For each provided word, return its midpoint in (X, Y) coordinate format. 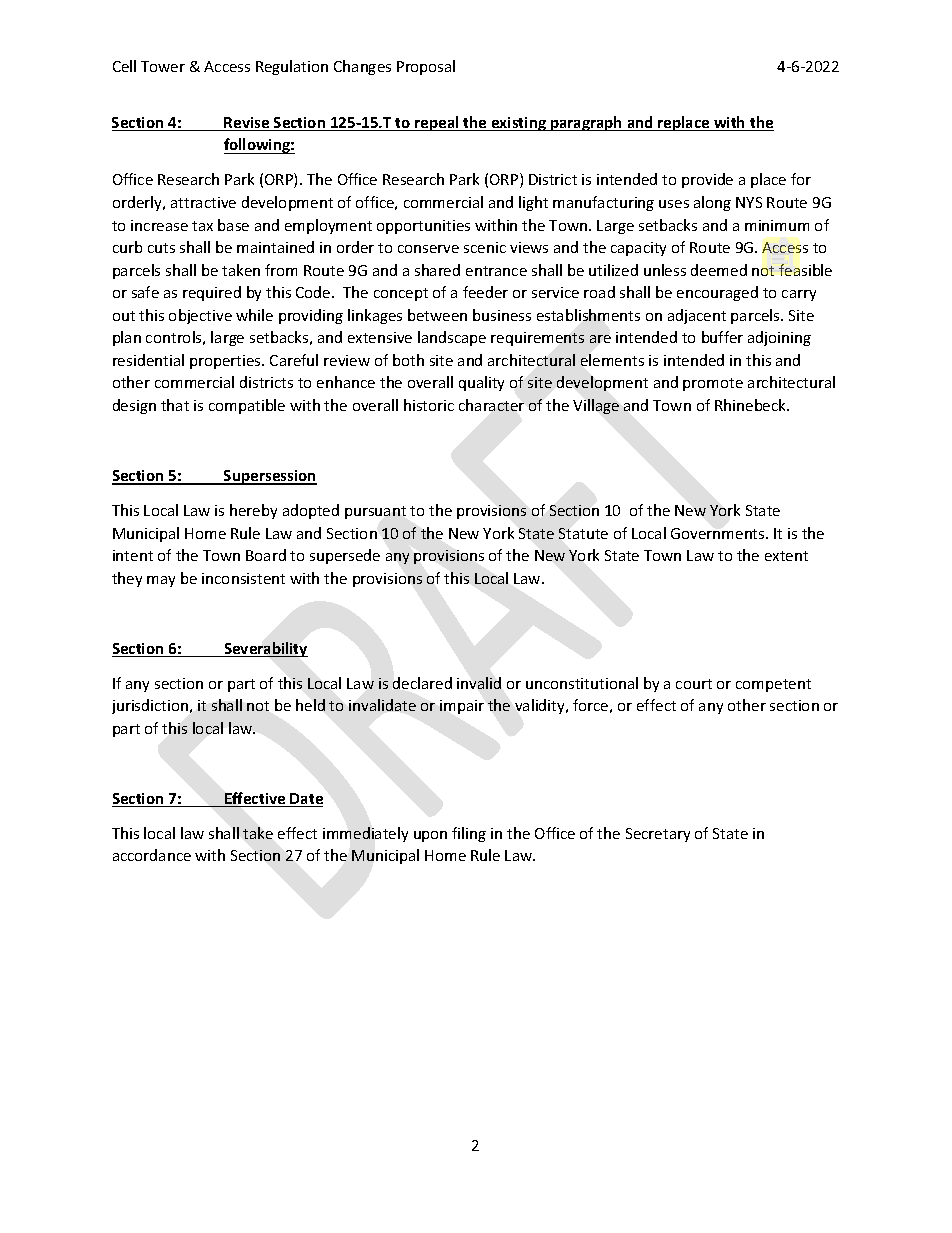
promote (713, 384)
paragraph (587, 123)
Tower (163, 66)
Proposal (426, 67)
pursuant (375, 512)
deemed (719, 270)
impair (462, 707)
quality (481, 383)
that (175, 405)
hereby (253, 511)
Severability (265, 649)
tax (202, 226)
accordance (152, 855)
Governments (719, 533)
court (694, 684)
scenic (485, 247)
